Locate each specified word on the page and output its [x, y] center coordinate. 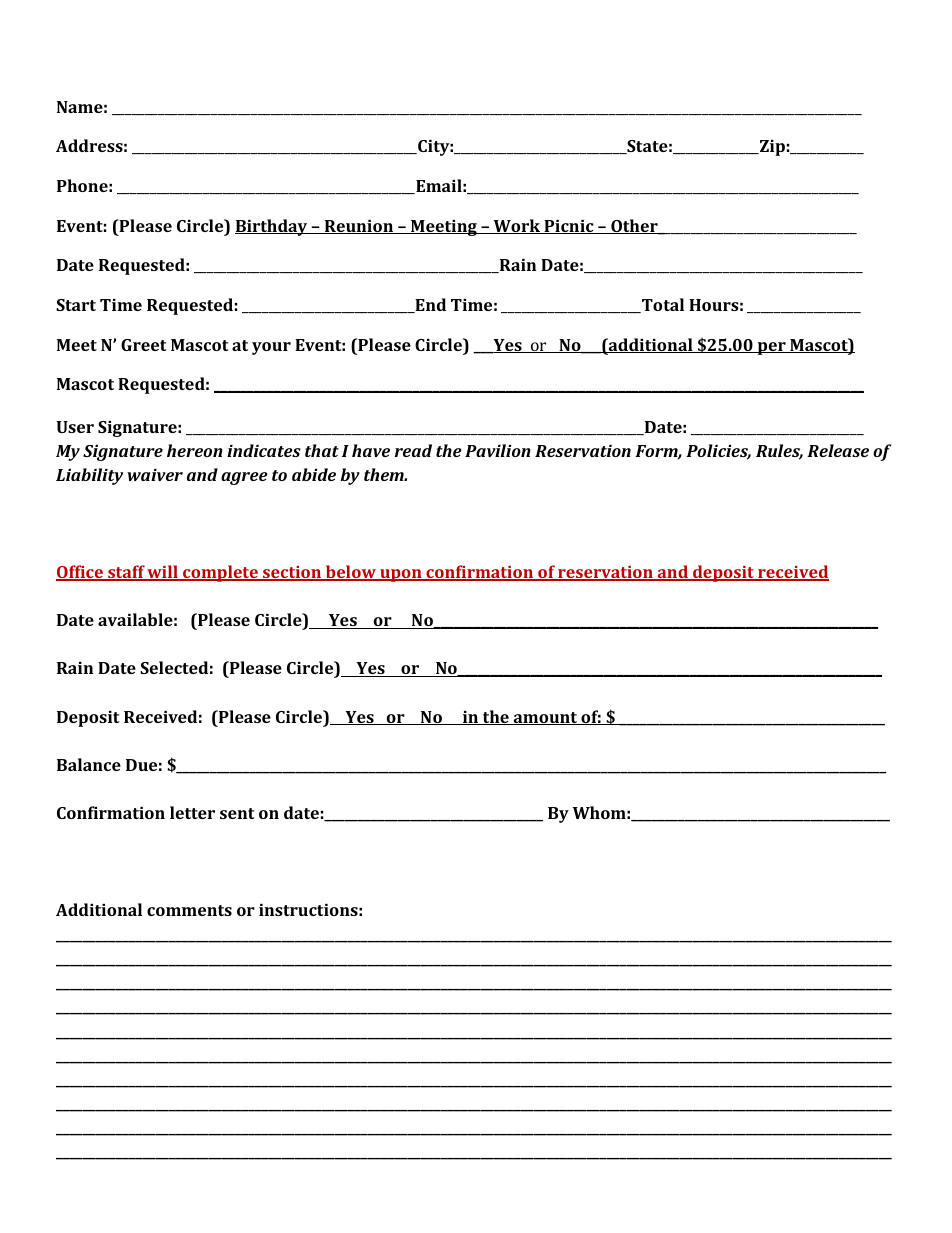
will [163, 573]
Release [838, 450]
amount [545, 718]
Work [517, 226]
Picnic [569, 227]
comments [189, 910]
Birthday [272, 227]
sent [237, 813]
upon [401, 575]
